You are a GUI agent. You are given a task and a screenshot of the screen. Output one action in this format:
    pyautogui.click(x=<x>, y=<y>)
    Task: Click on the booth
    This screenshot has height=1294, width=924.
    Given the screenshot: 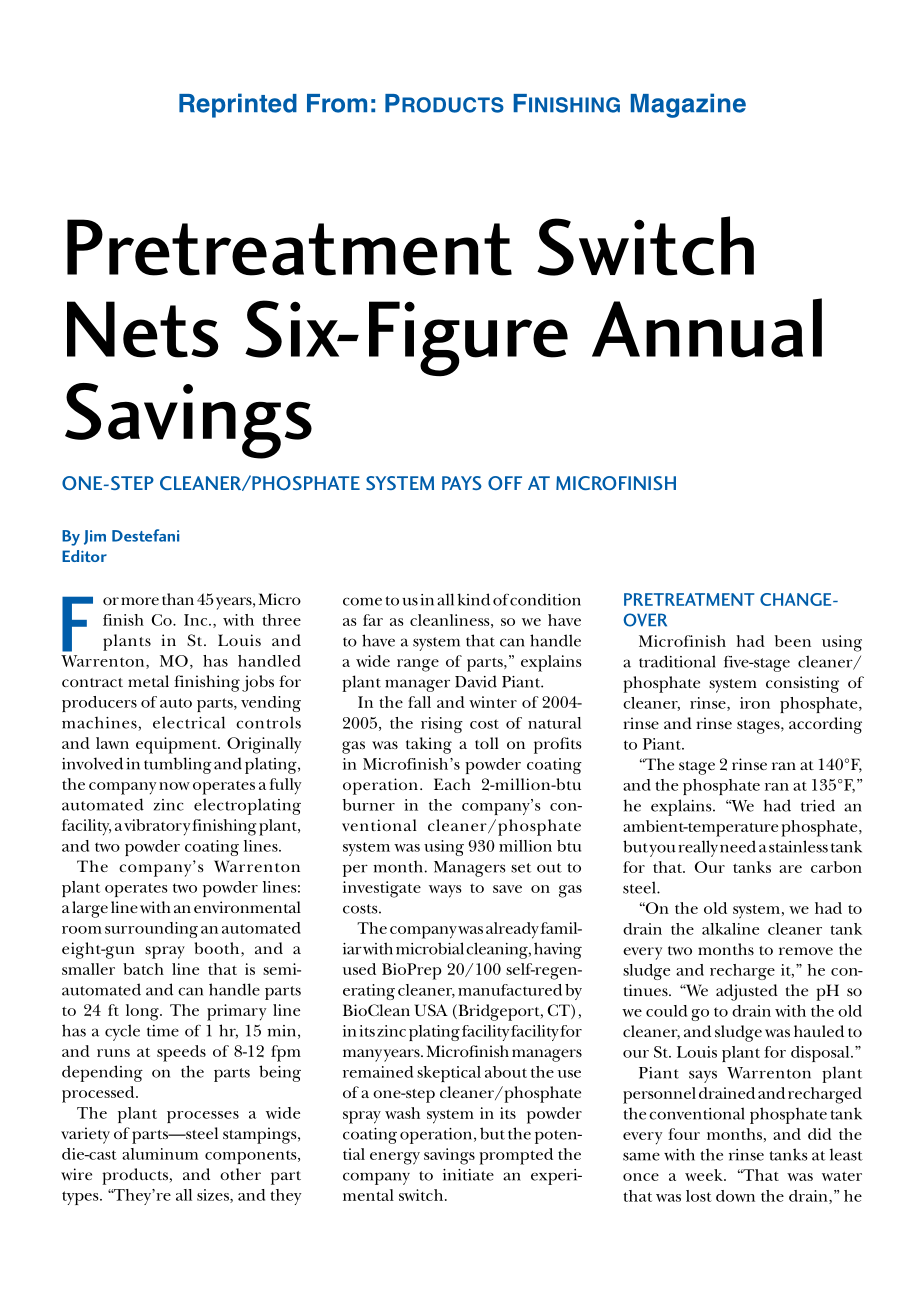 What is the action you would take?
    pyautogui.click(x=218, y=949)
